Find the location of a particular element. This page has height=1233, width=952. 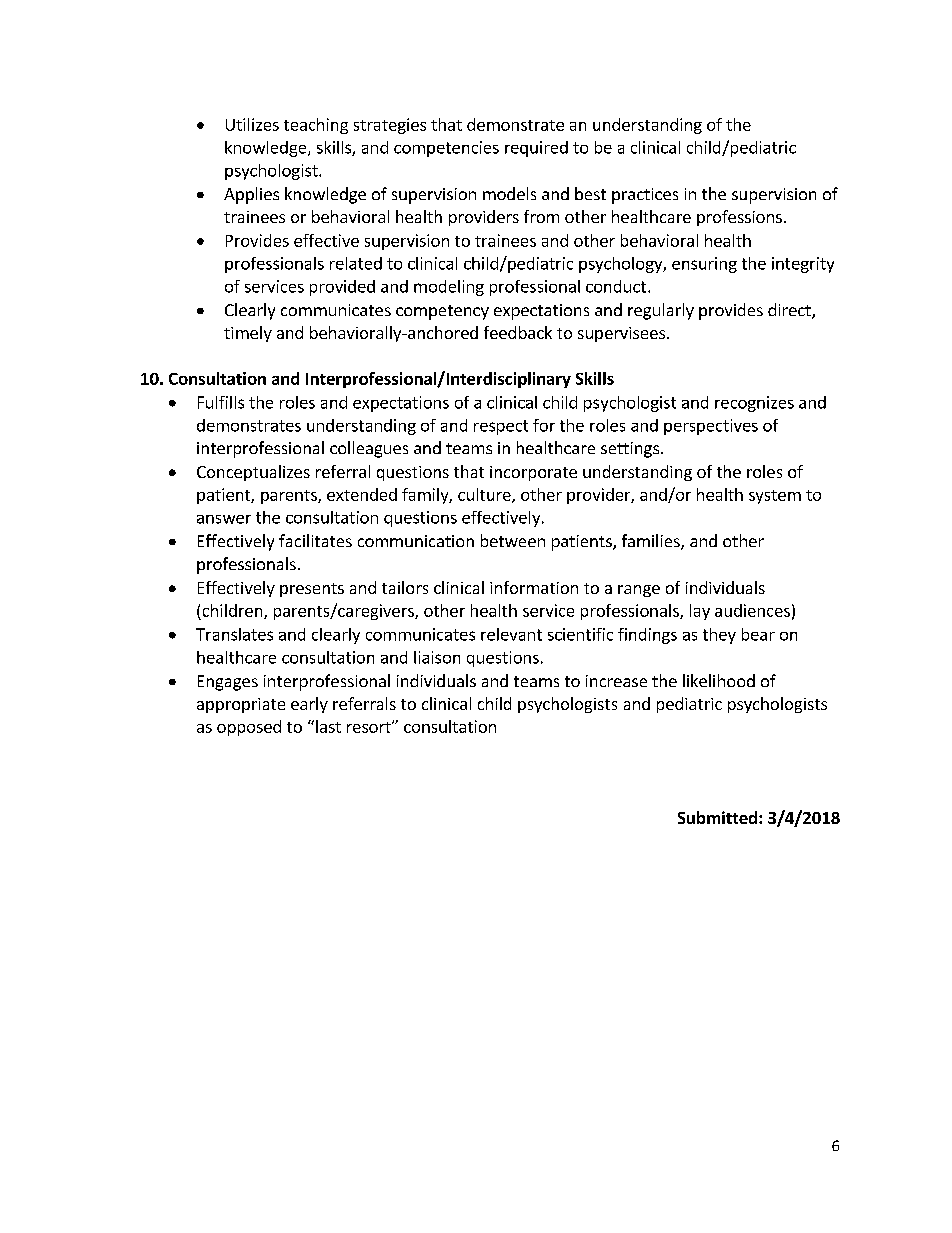

professions is located at coordinates (739, 218).
